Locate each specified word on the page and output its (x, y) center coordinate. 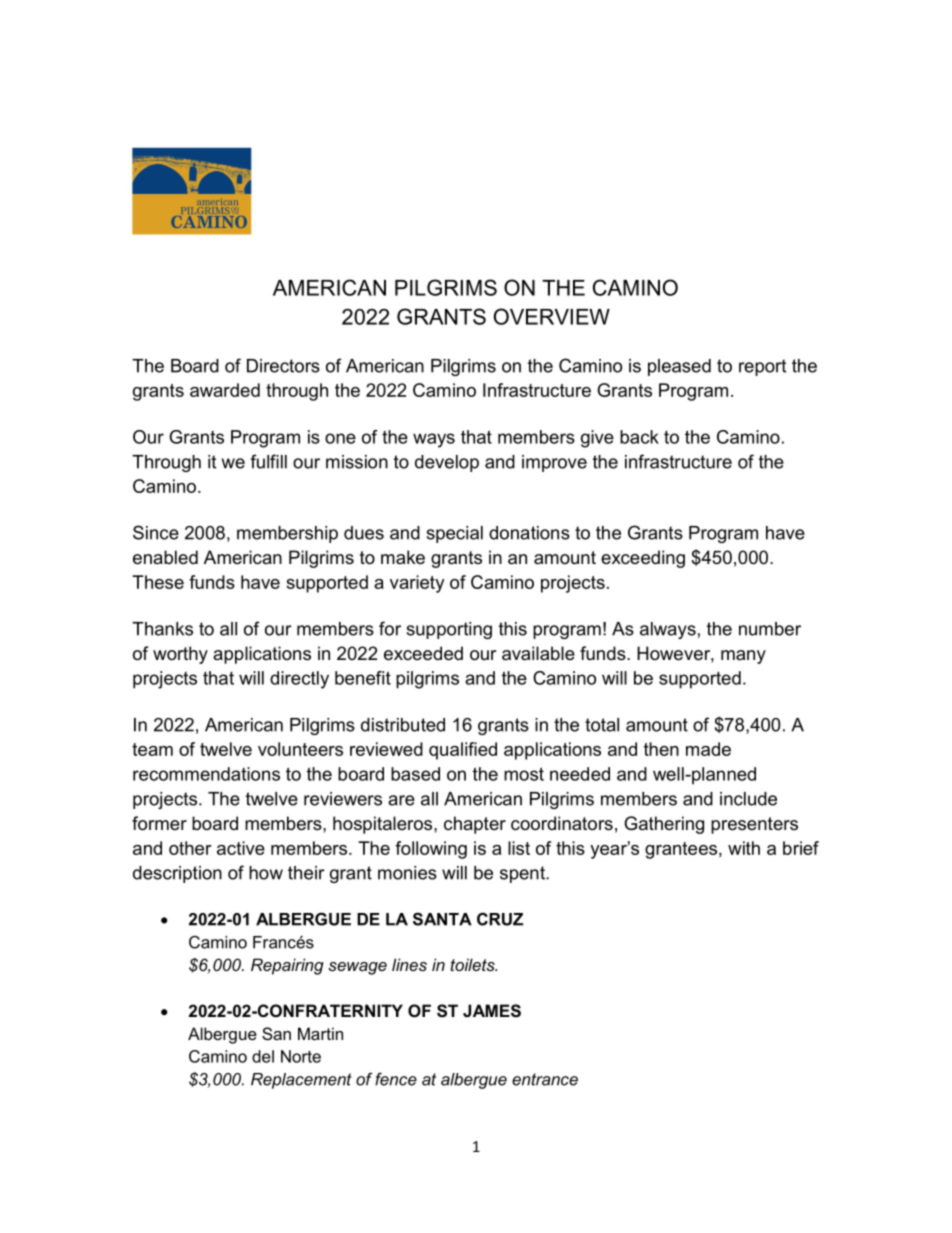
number (770, 629)
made (708, 749)
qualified (463, 751)
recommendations (206, 774)
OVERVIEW (552, 316)
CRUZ (500, 919)
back (639, 437)
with (744, 848)
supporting (449, 630)
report (762, 367)
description (177, 874)
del (263, 1056)
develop (447, 463)
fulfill (268, 461)
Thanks (162, 629)
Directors (283, 366)
